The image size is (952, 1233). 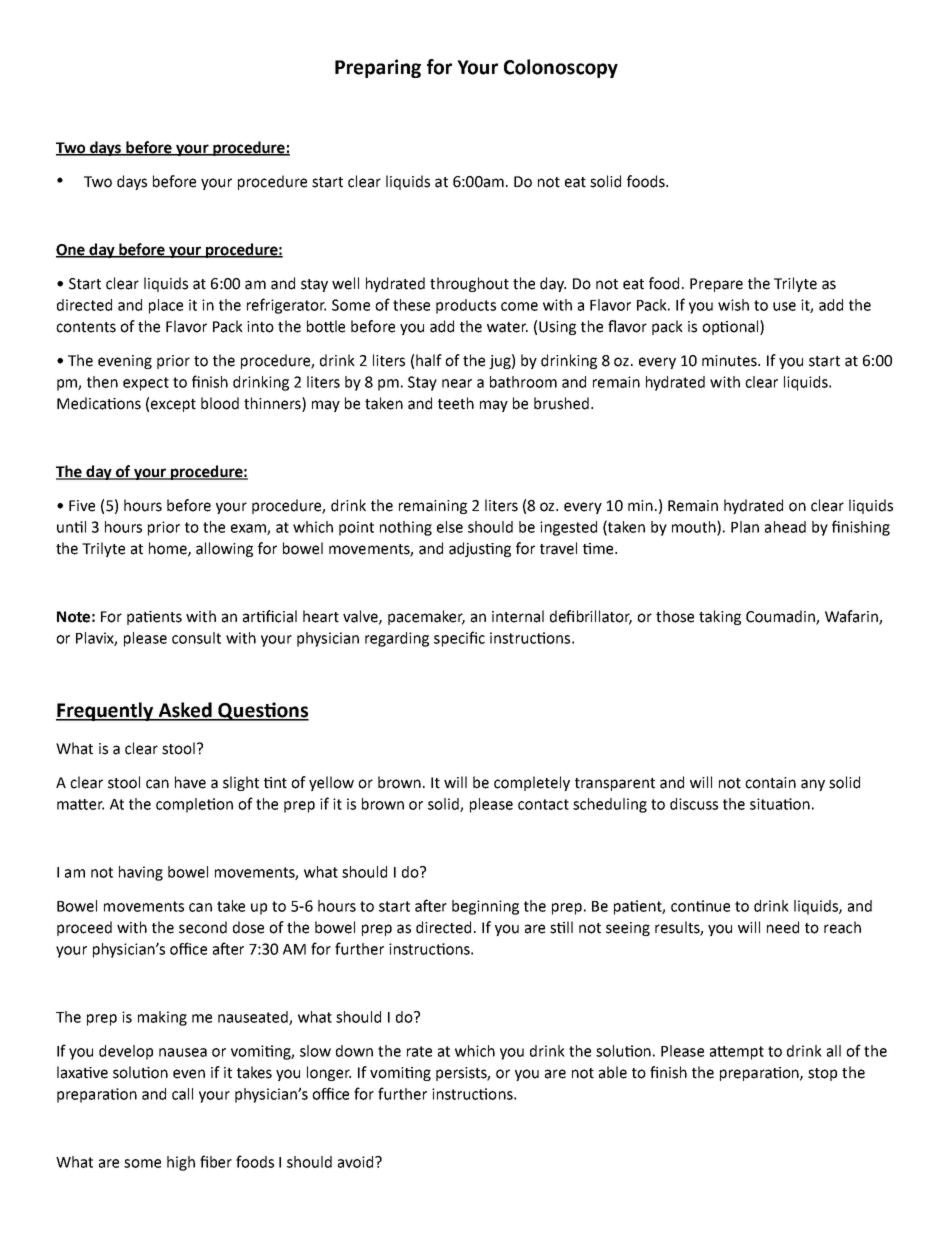 I want to click on contain, so click(x=770, y=783).
